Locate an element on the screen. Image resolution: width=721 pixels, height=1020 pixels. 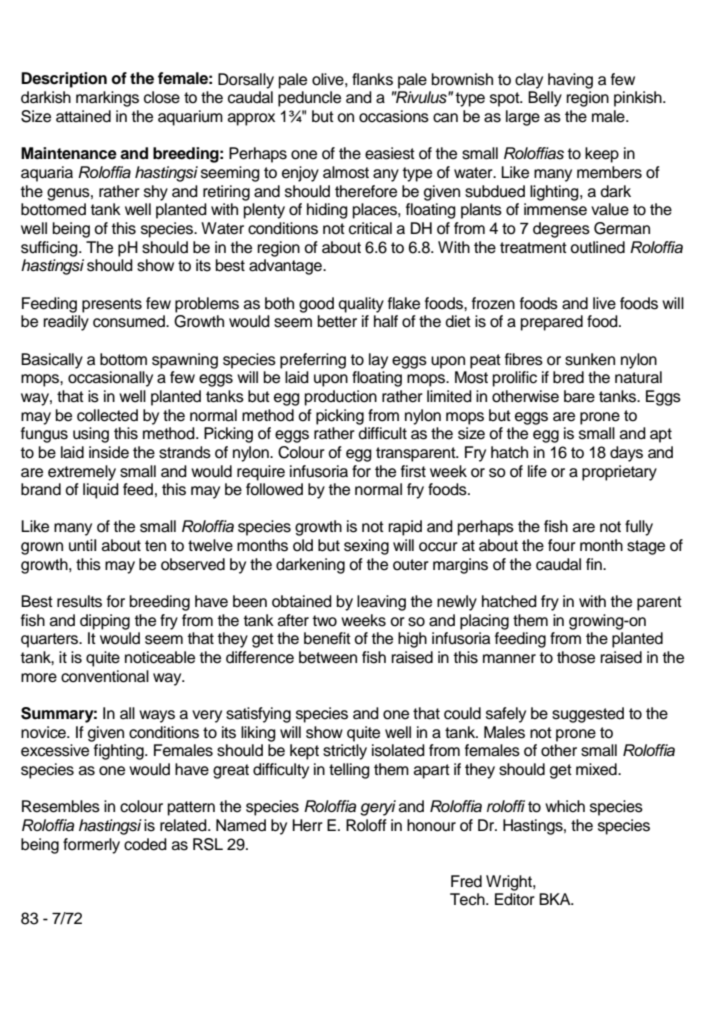
collected is located at coordinates (107, 415).
